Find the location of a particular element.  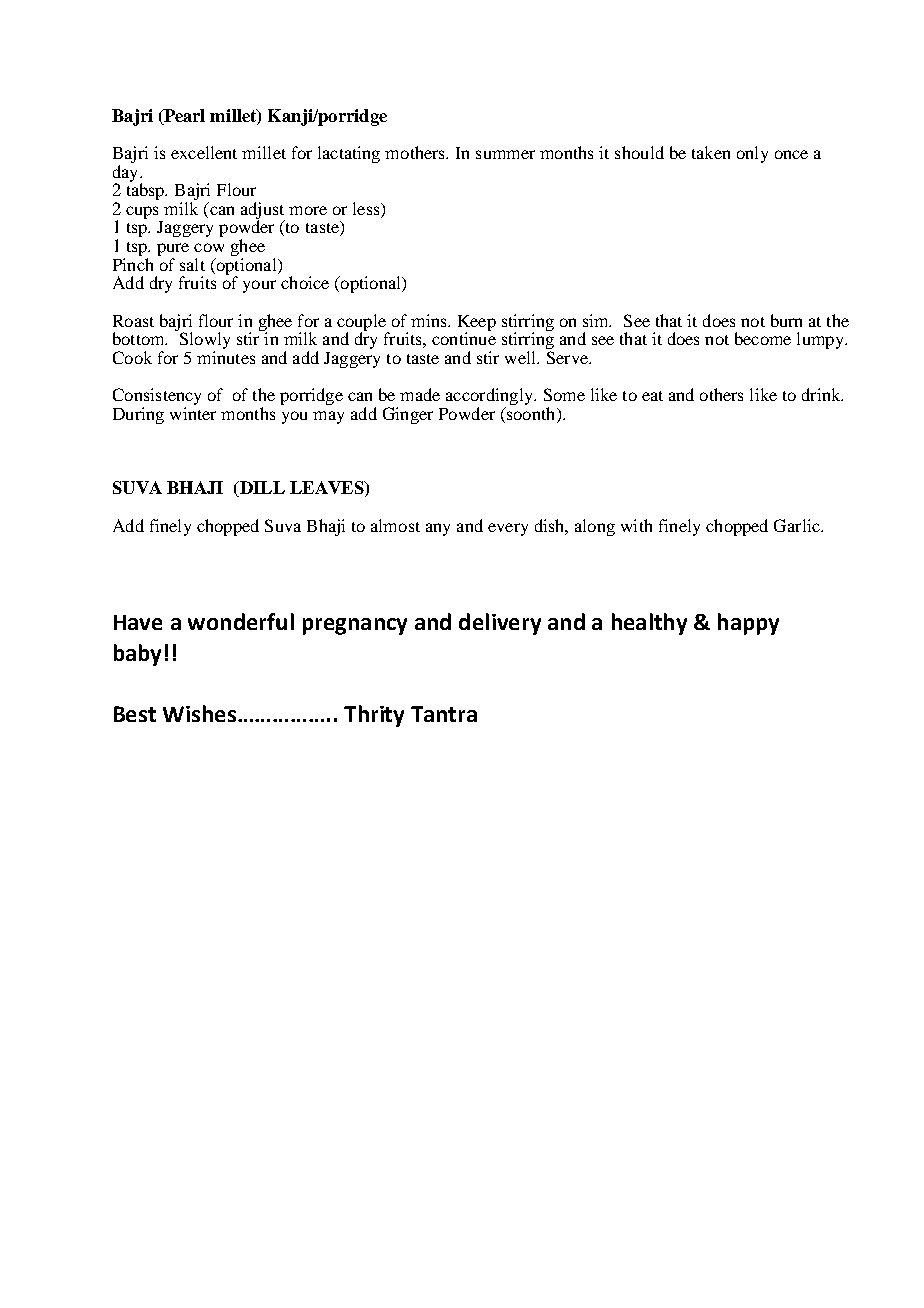

salt is located at coordinates (192, 264).
